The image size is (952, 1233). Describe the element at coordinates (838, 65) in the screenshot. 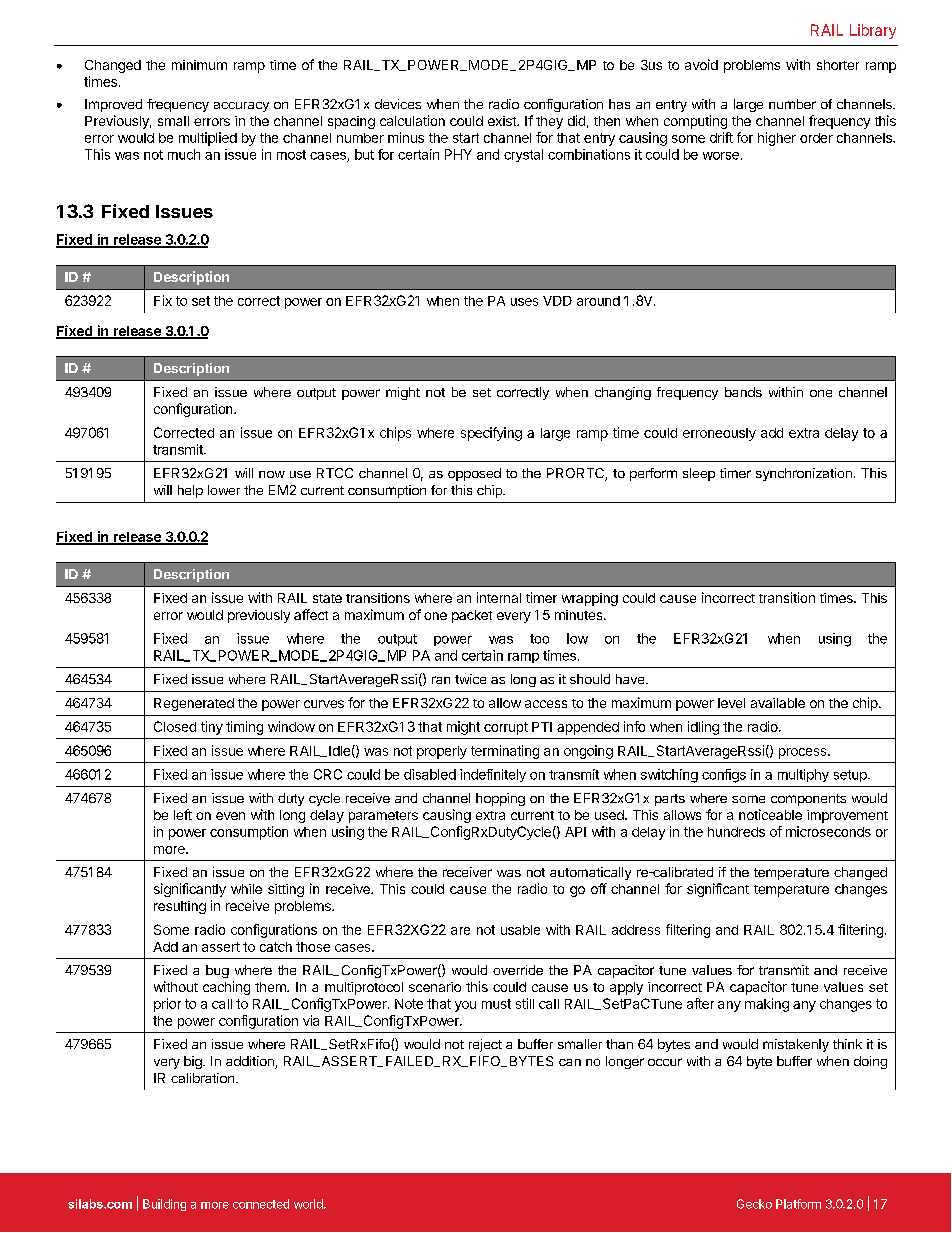

I see `shorter` at that location.
